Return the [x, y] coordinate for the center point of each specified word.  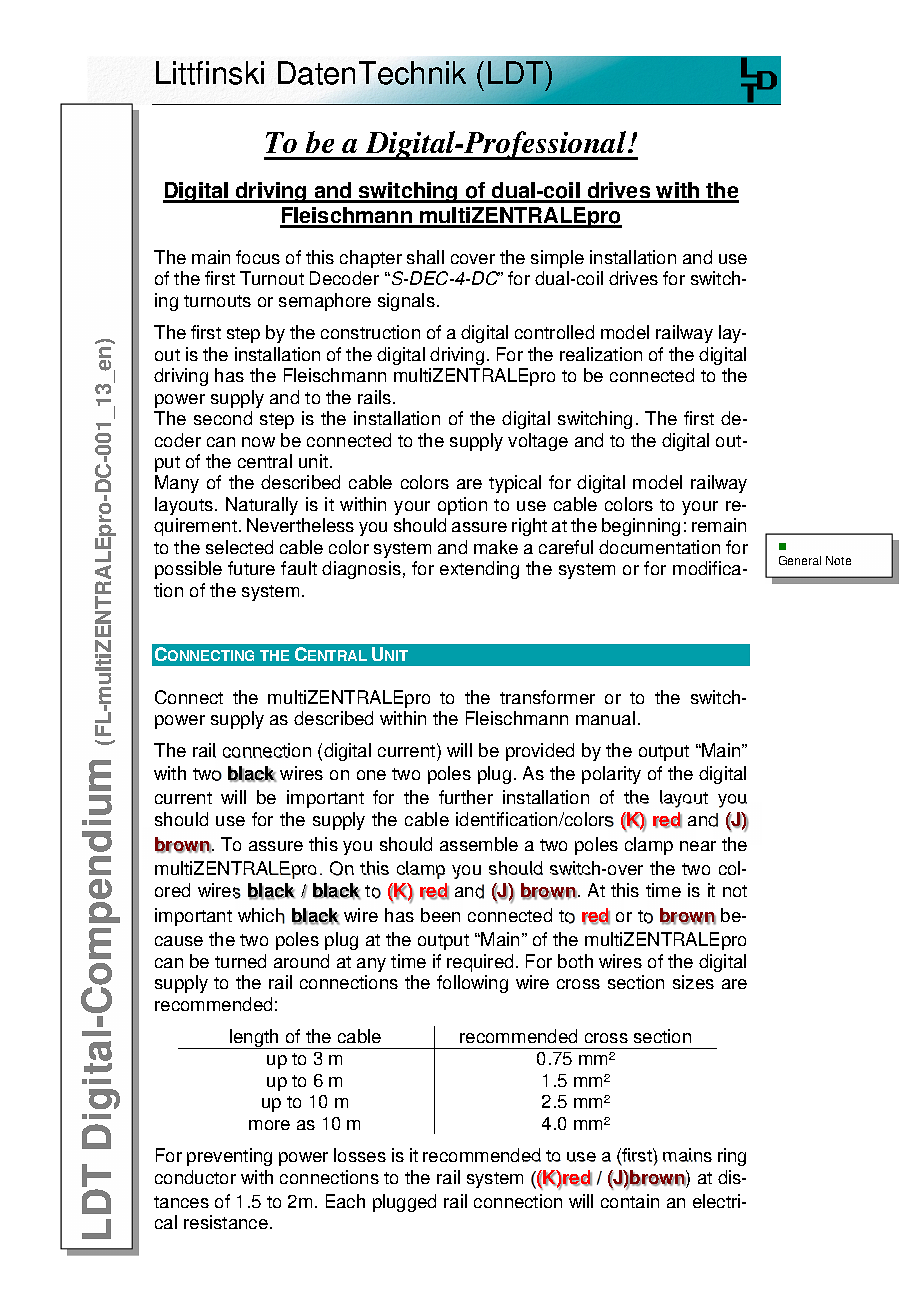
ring [732, 1157]
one [371, 775]
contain [630, 1201]
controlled [554, 332]
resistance [226, 1222]
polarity [611, 775]
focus [258, 257]
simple [557, 259]
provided [540, 752]
